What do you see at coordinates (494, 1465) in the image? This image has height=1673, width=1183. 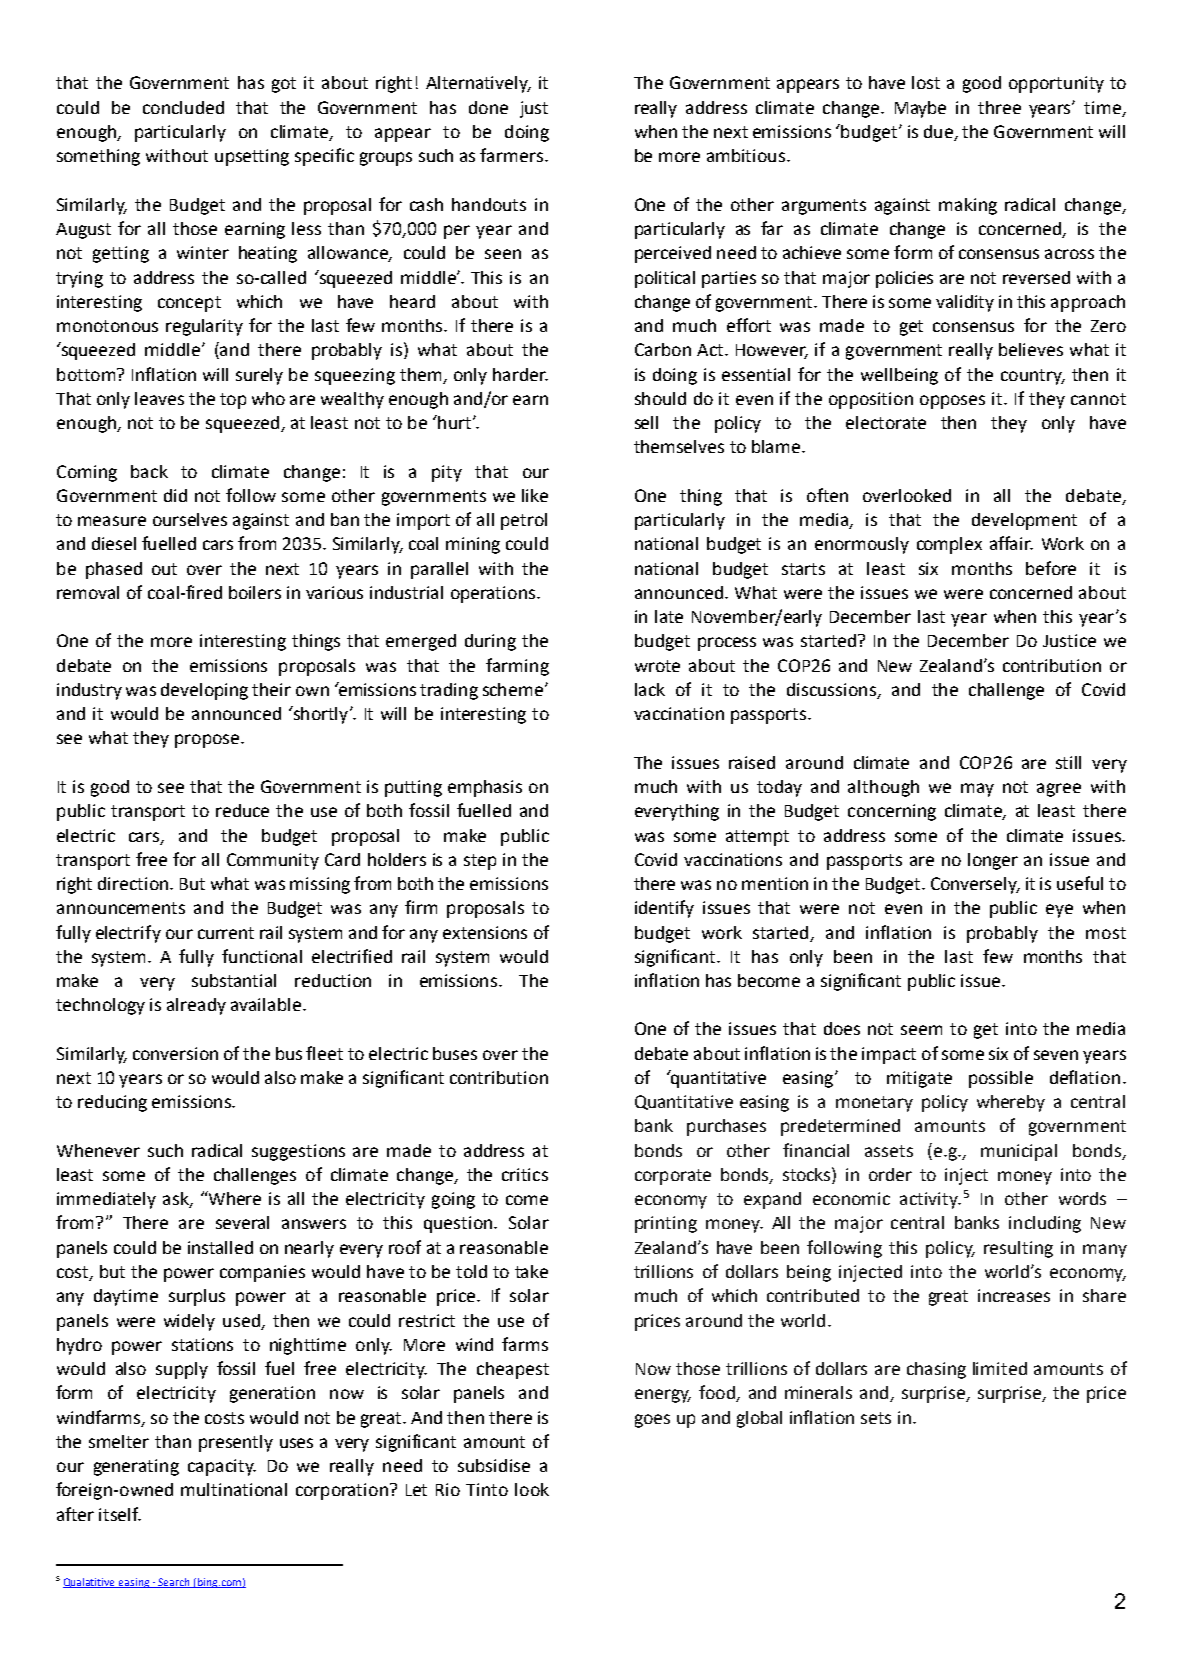 I see `subsidise` at bounding box center [494, 1465].
